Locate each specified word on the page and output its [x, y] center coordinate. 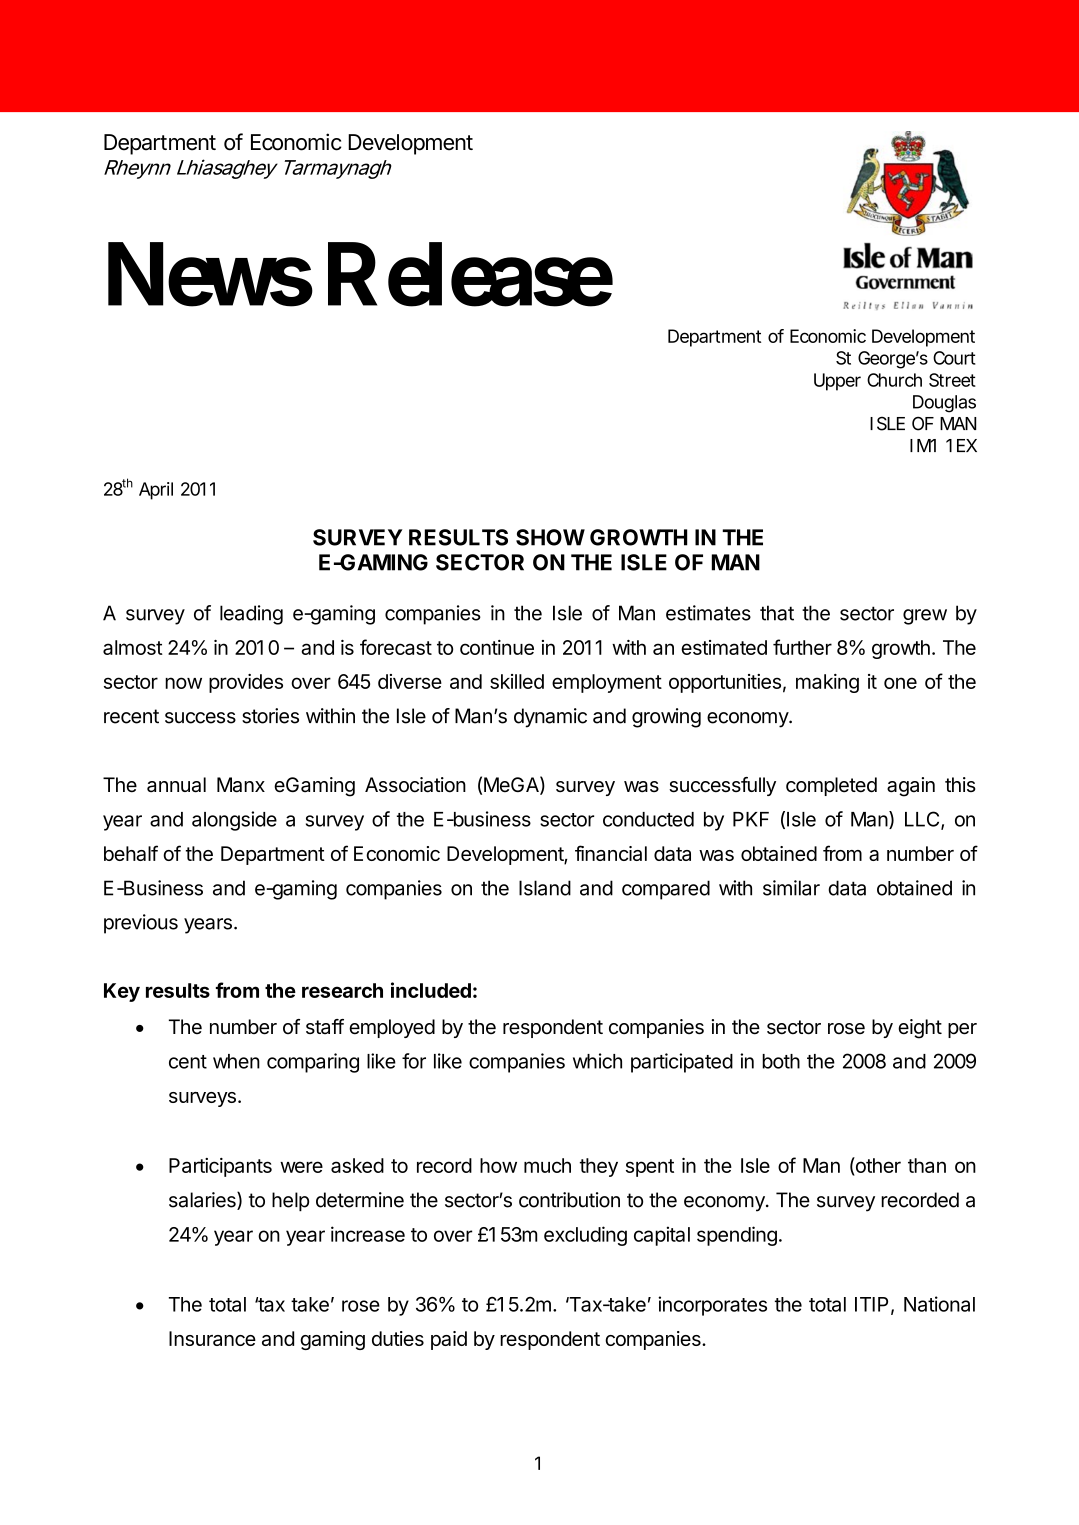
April [156, 491]
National [939, 1304]
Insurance [212, 1338]
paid [449, 1340]
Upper [837, 382]
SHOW [550, 537]
